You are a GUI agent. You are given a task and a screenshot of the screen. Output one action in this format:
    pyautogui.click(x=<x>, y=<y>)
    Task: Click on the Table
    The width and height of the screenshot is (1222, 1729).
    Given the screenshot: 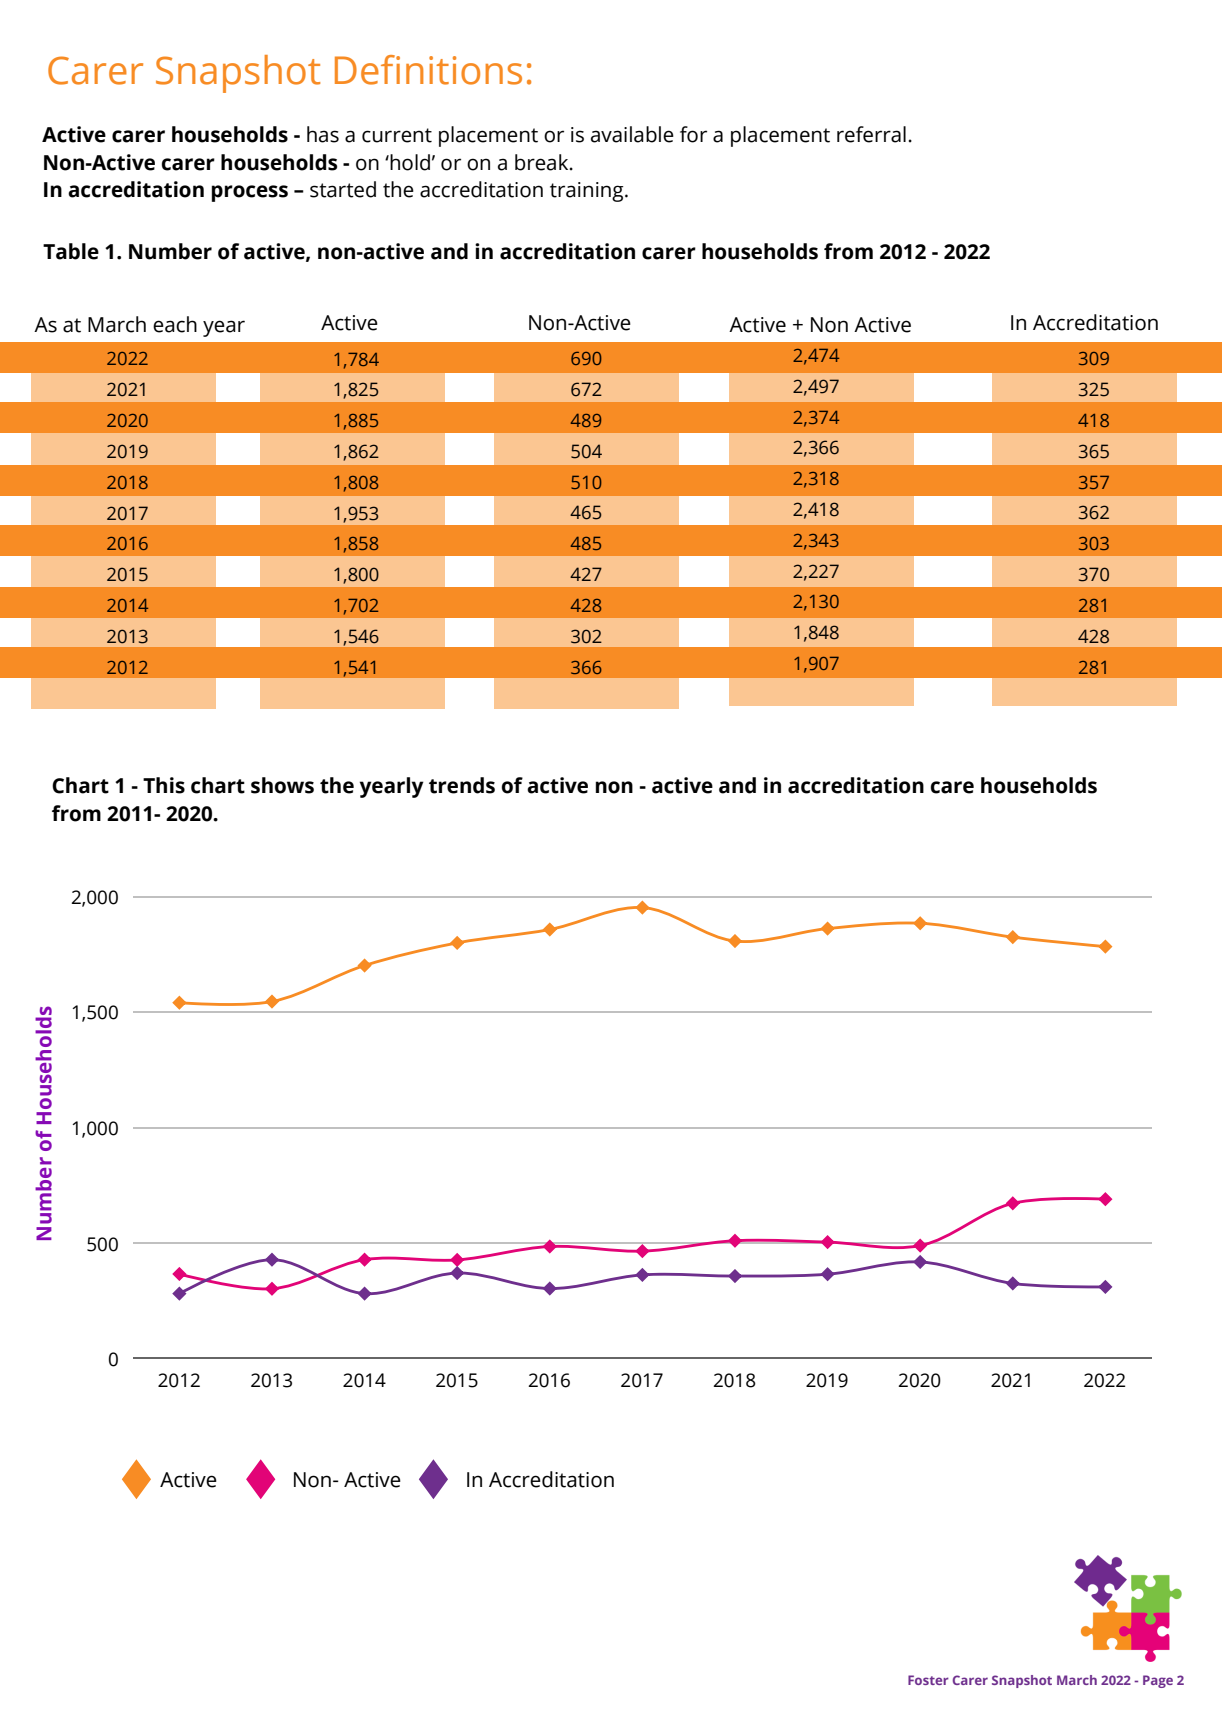 What is the action you would take?
    pyautogui.click(x=71, y=251)
